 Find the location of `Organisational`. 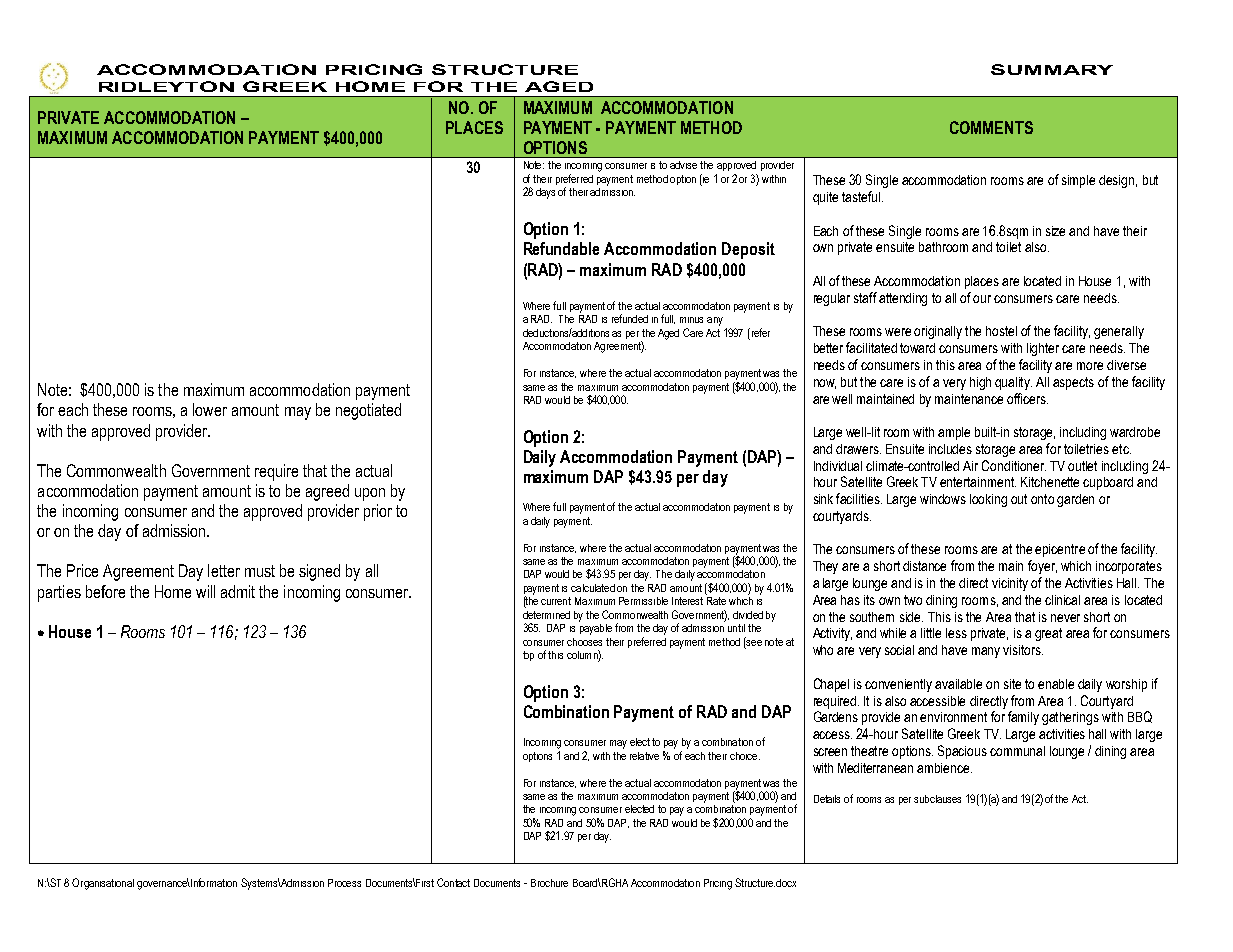

Organisational is located at coordinates (103, 884).
